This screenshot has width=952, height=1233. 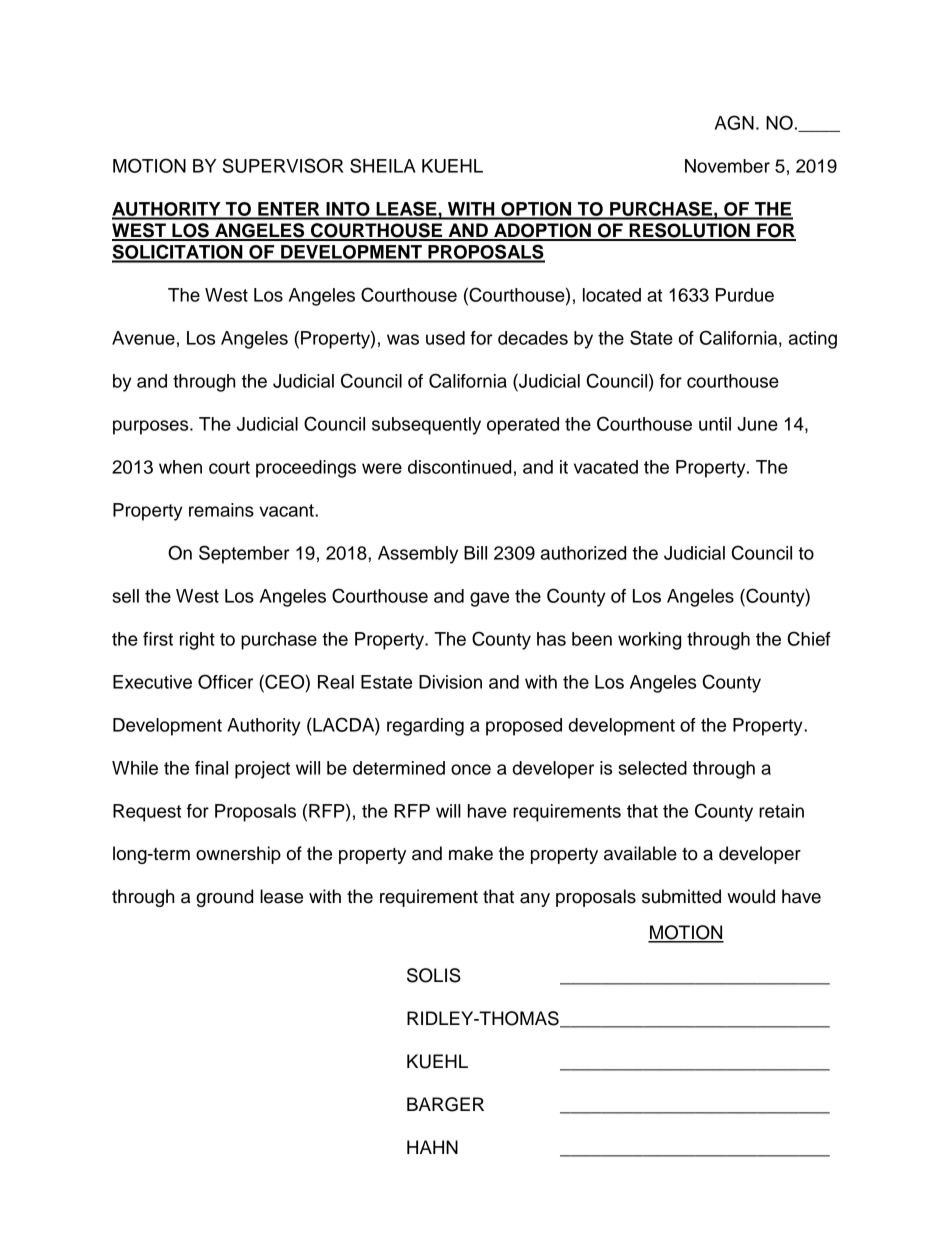 What do you see at coordinates (471, 853) in the screenshot?
I see `make` at bounding box center [471, 853].
